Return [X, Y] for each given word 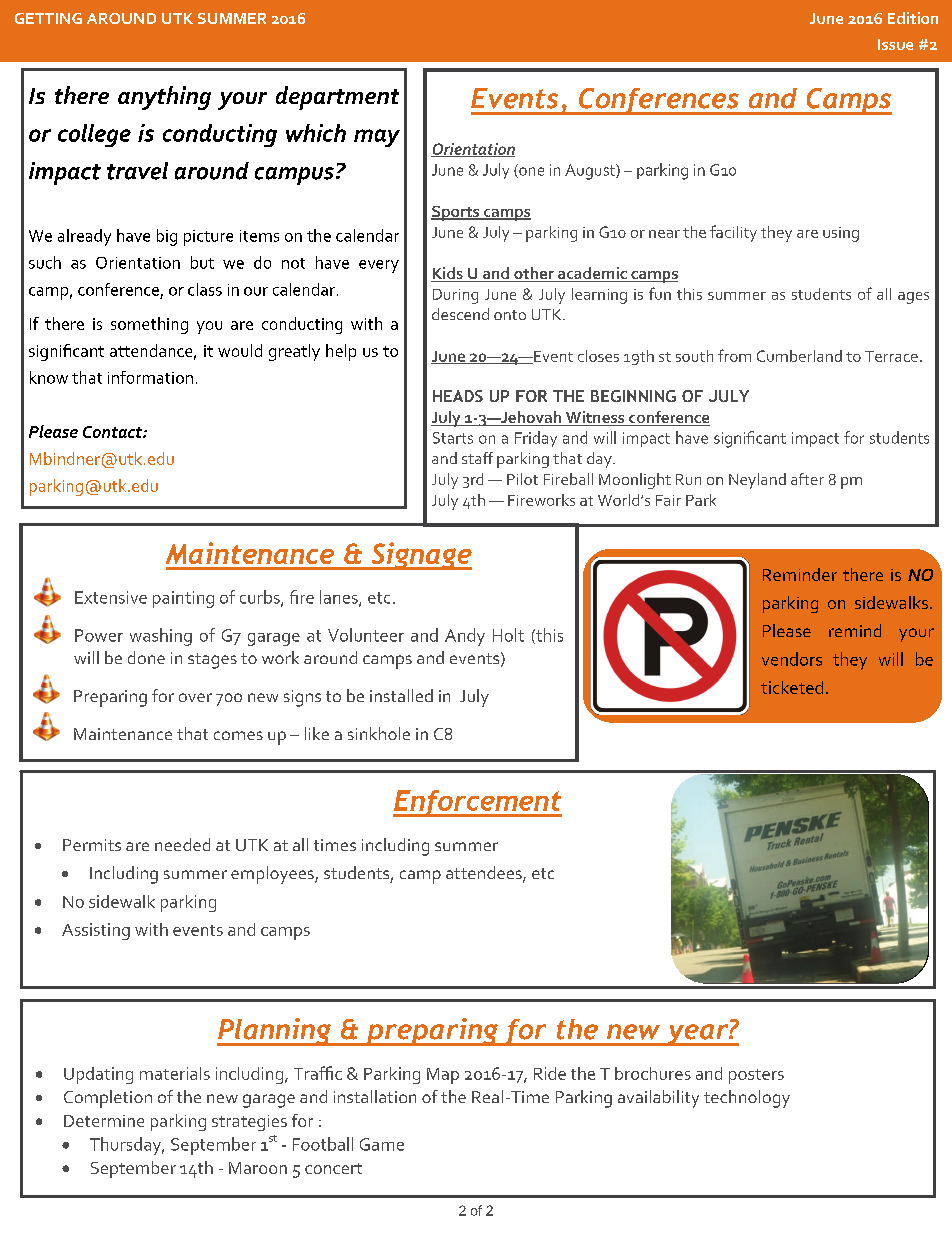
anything [164, 98]
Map [443, 1076]
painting [183, 599]
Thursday [127, 1146]
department [337, 98]
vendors [792, 659]
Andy [465, 637]
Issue [895, 44]
